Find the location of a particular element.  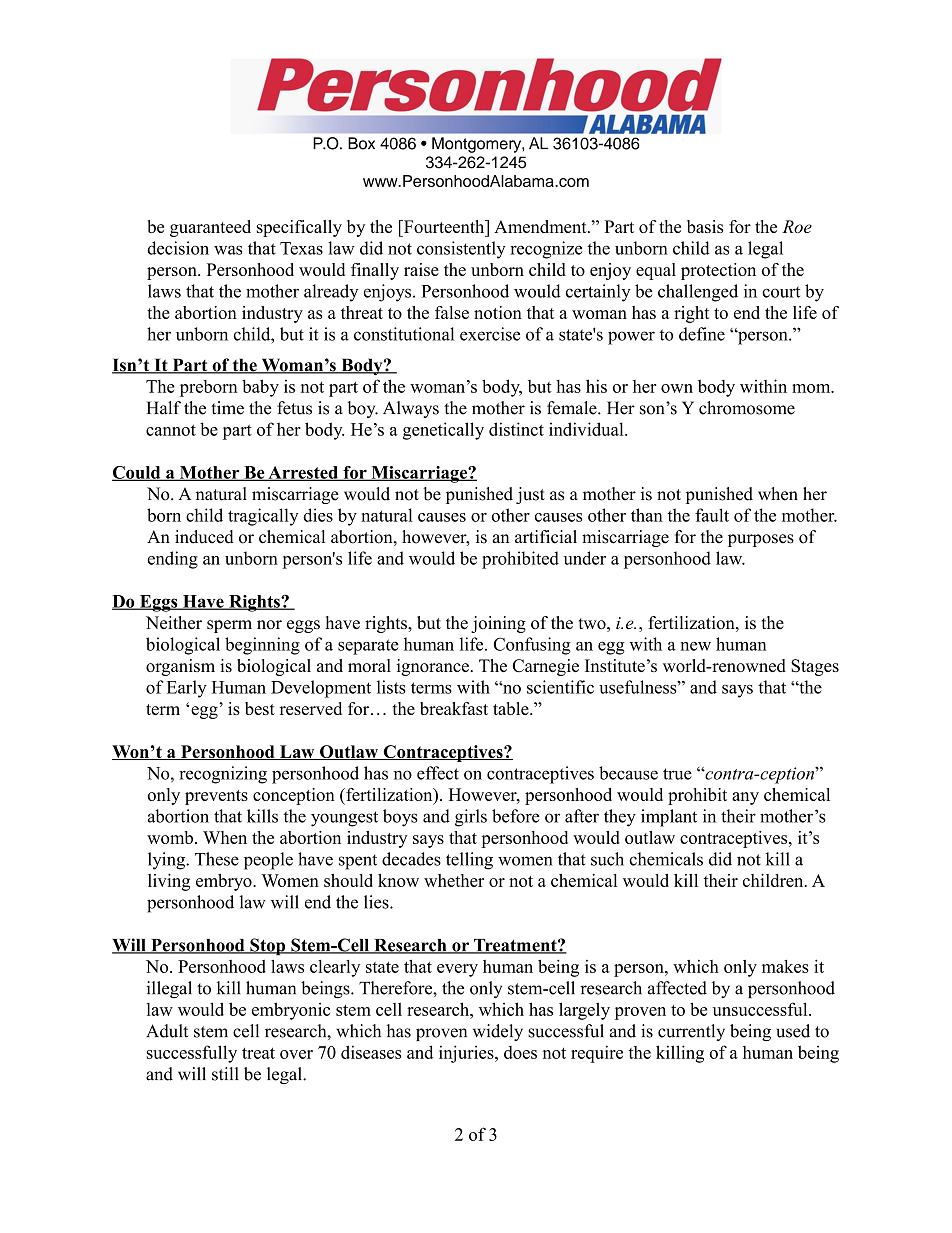

injuries is located at coordinates (467, 1054).
